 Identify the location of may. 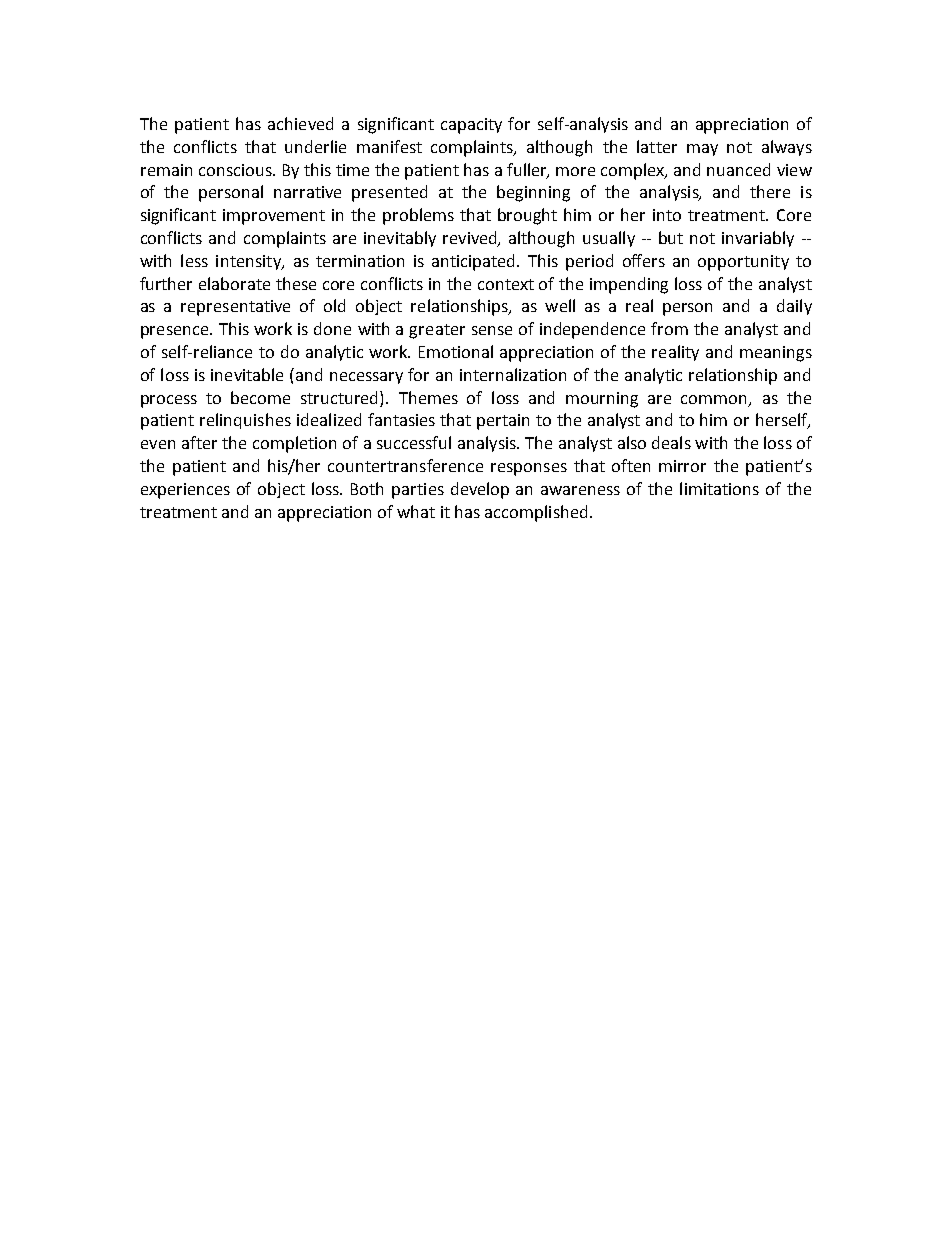
(702, 150).
